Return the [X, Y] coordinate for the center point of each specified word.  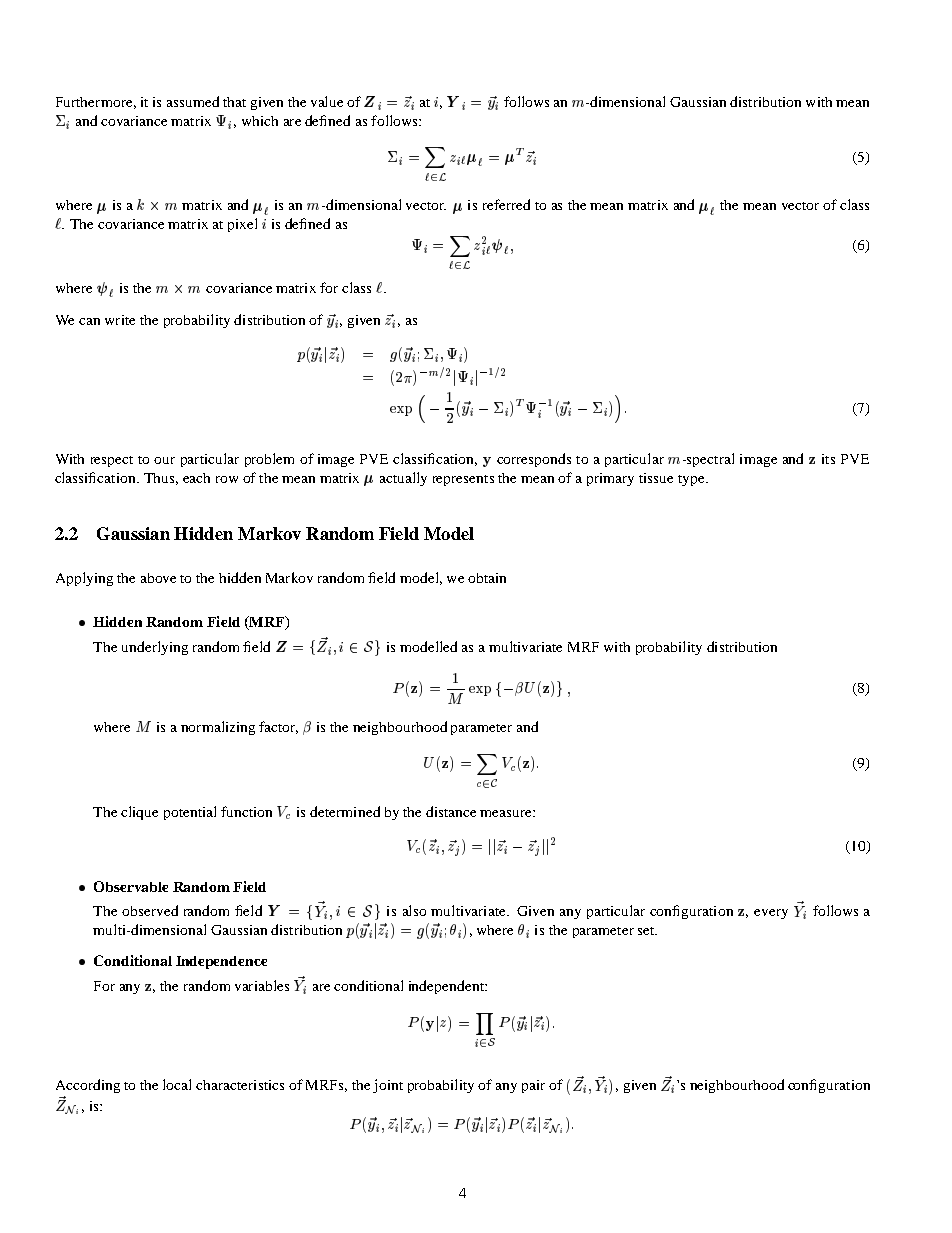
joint [388, 1086]
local [177, 1084]
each [196, 478]
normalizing [218, 728]
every [771, 914]
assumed [193, 101]
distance [451, 811]
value [327, 101]
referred [506, 204]
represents [463, 480]
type [692, 480]
